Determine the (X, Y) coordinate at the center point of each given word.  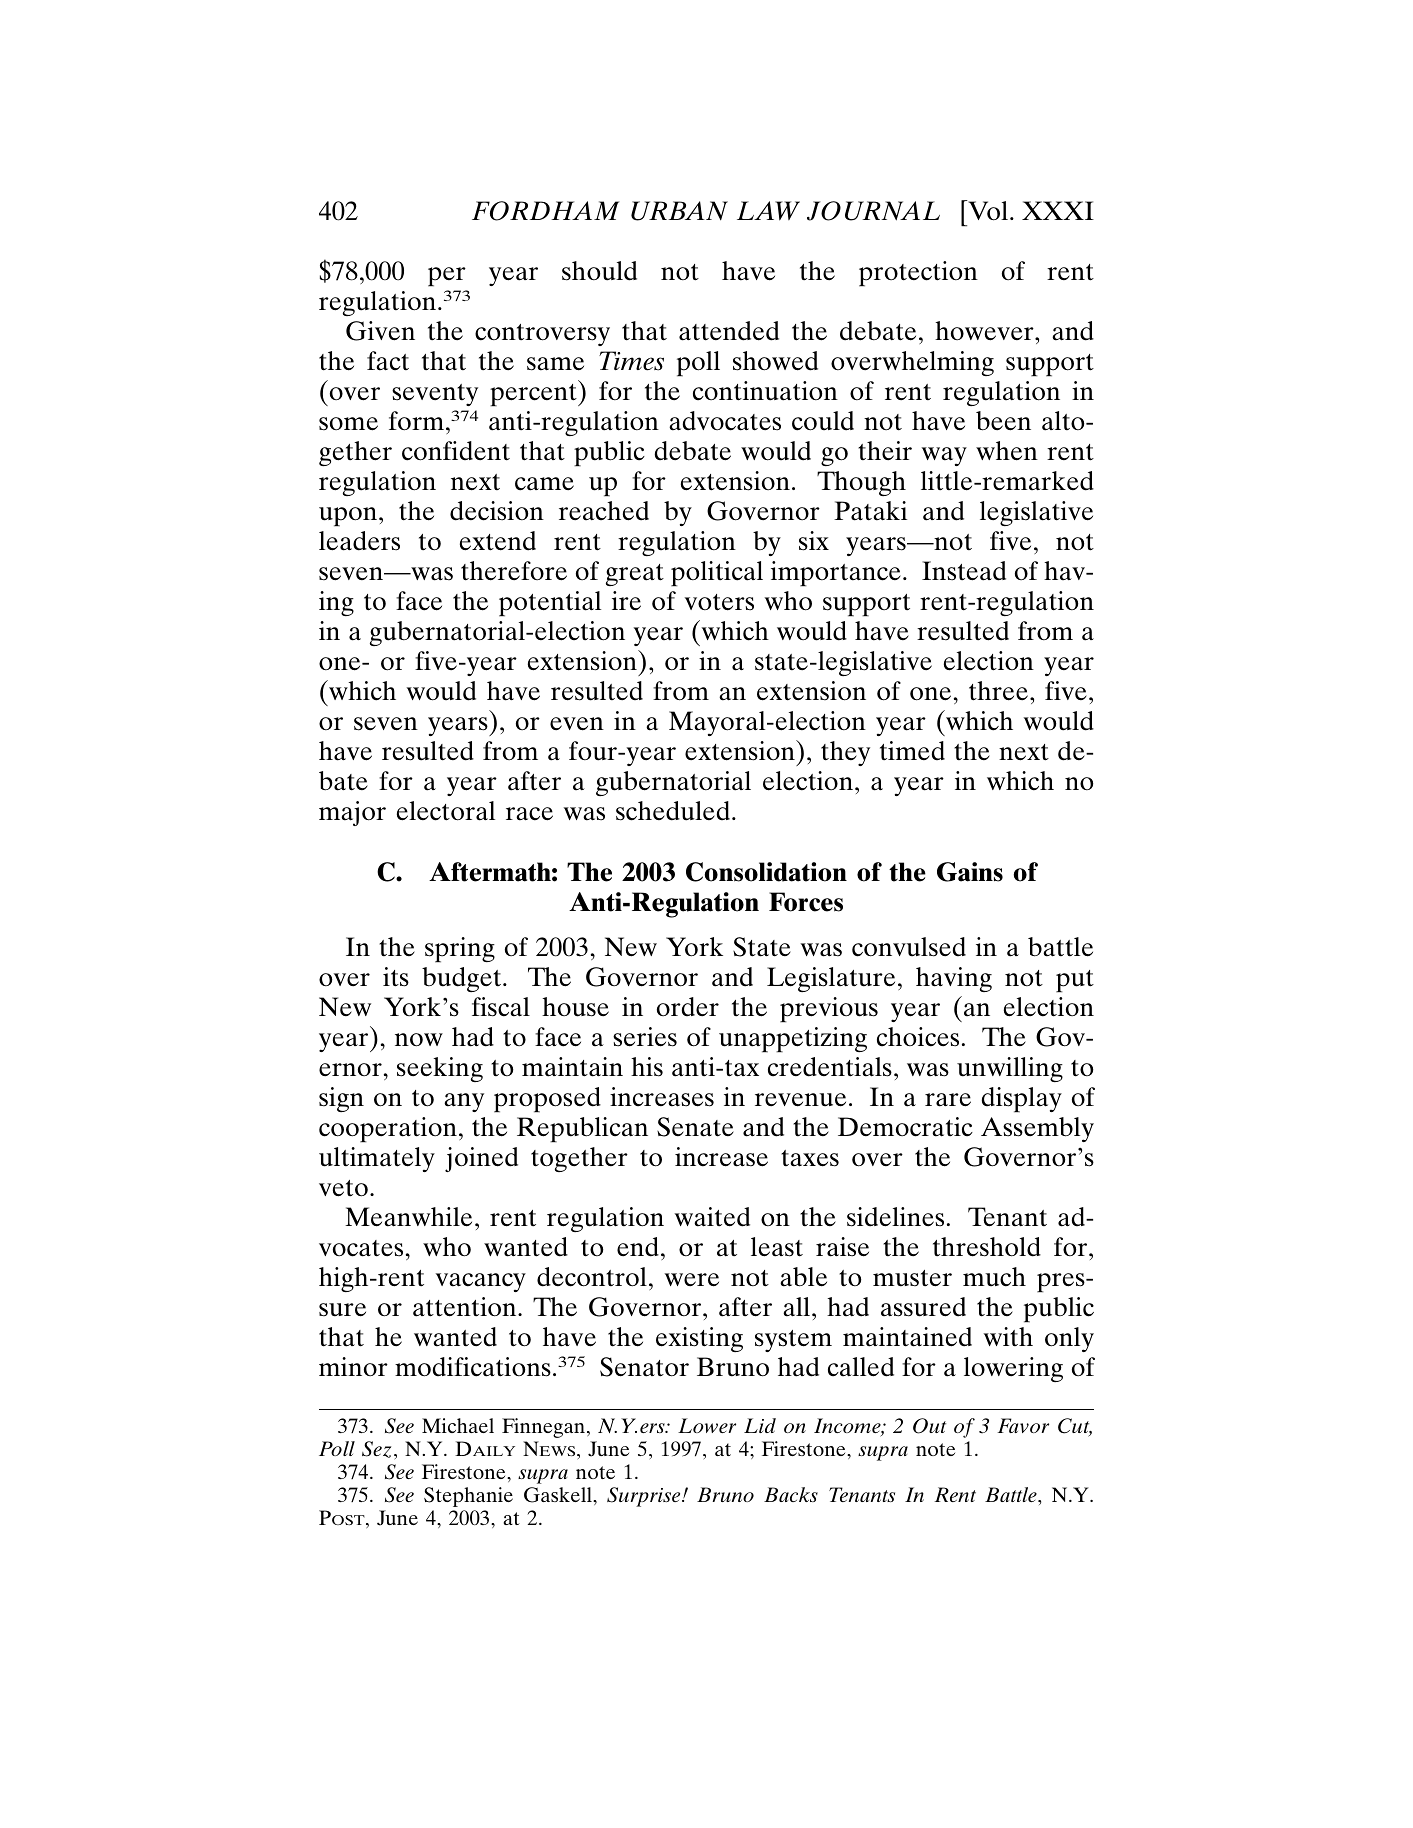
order (688, 1007)
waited (712, 1217)
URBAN (679, 211)
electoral (446, 811)
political (717, 574)
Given (380, 331)
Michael (458, 1425)
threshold (987, 1247)
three (998, 691)
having (954, 979)
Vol (987, 210)
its (396, 977)
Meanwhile (408, 1217)
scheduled (673, 811)
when (1007, 451)
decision (497, 511)
